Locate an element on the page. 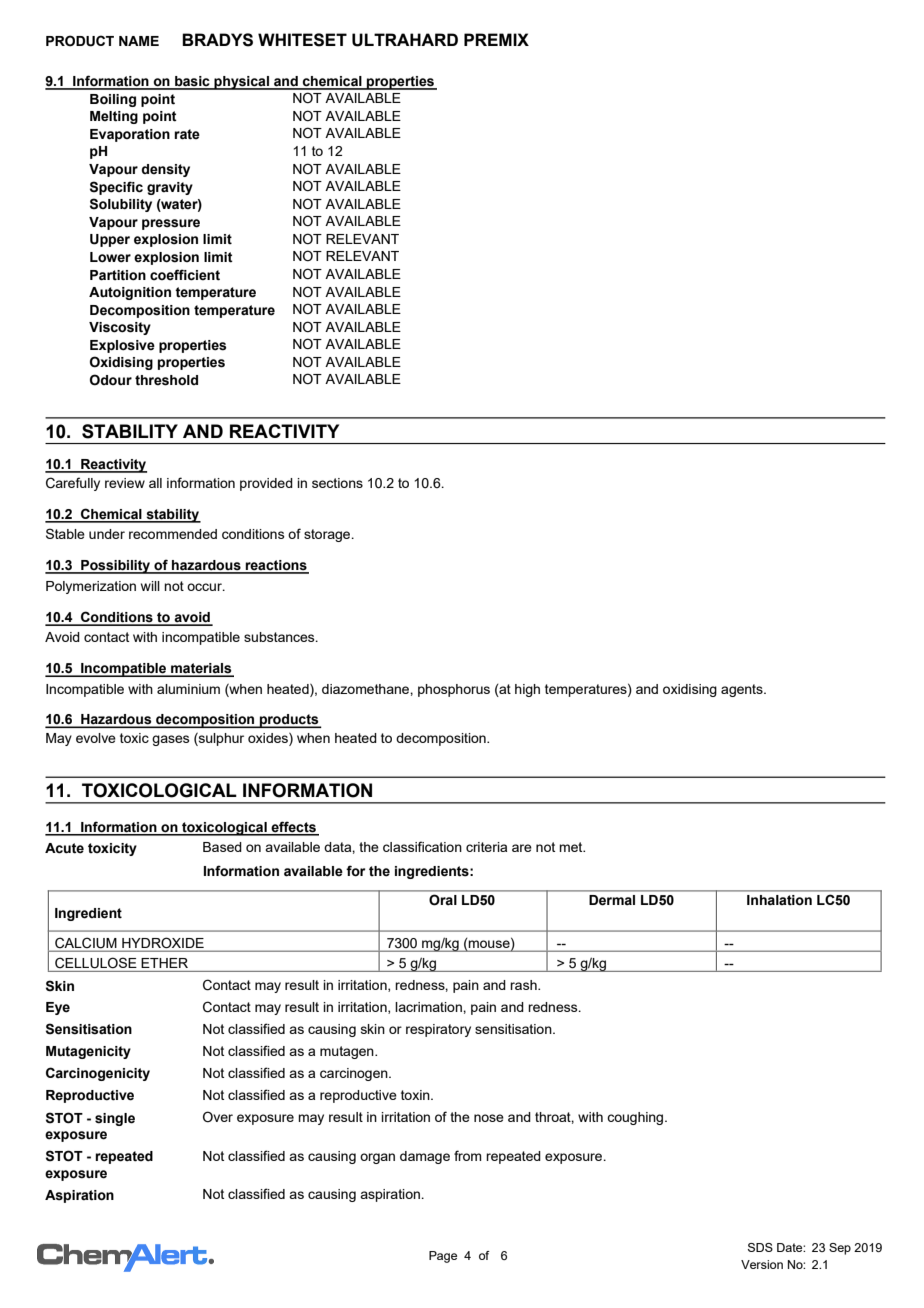 Image resolution: width=924 pixels, height=1308 pixels. materials is located at coordinates (201, 669).
